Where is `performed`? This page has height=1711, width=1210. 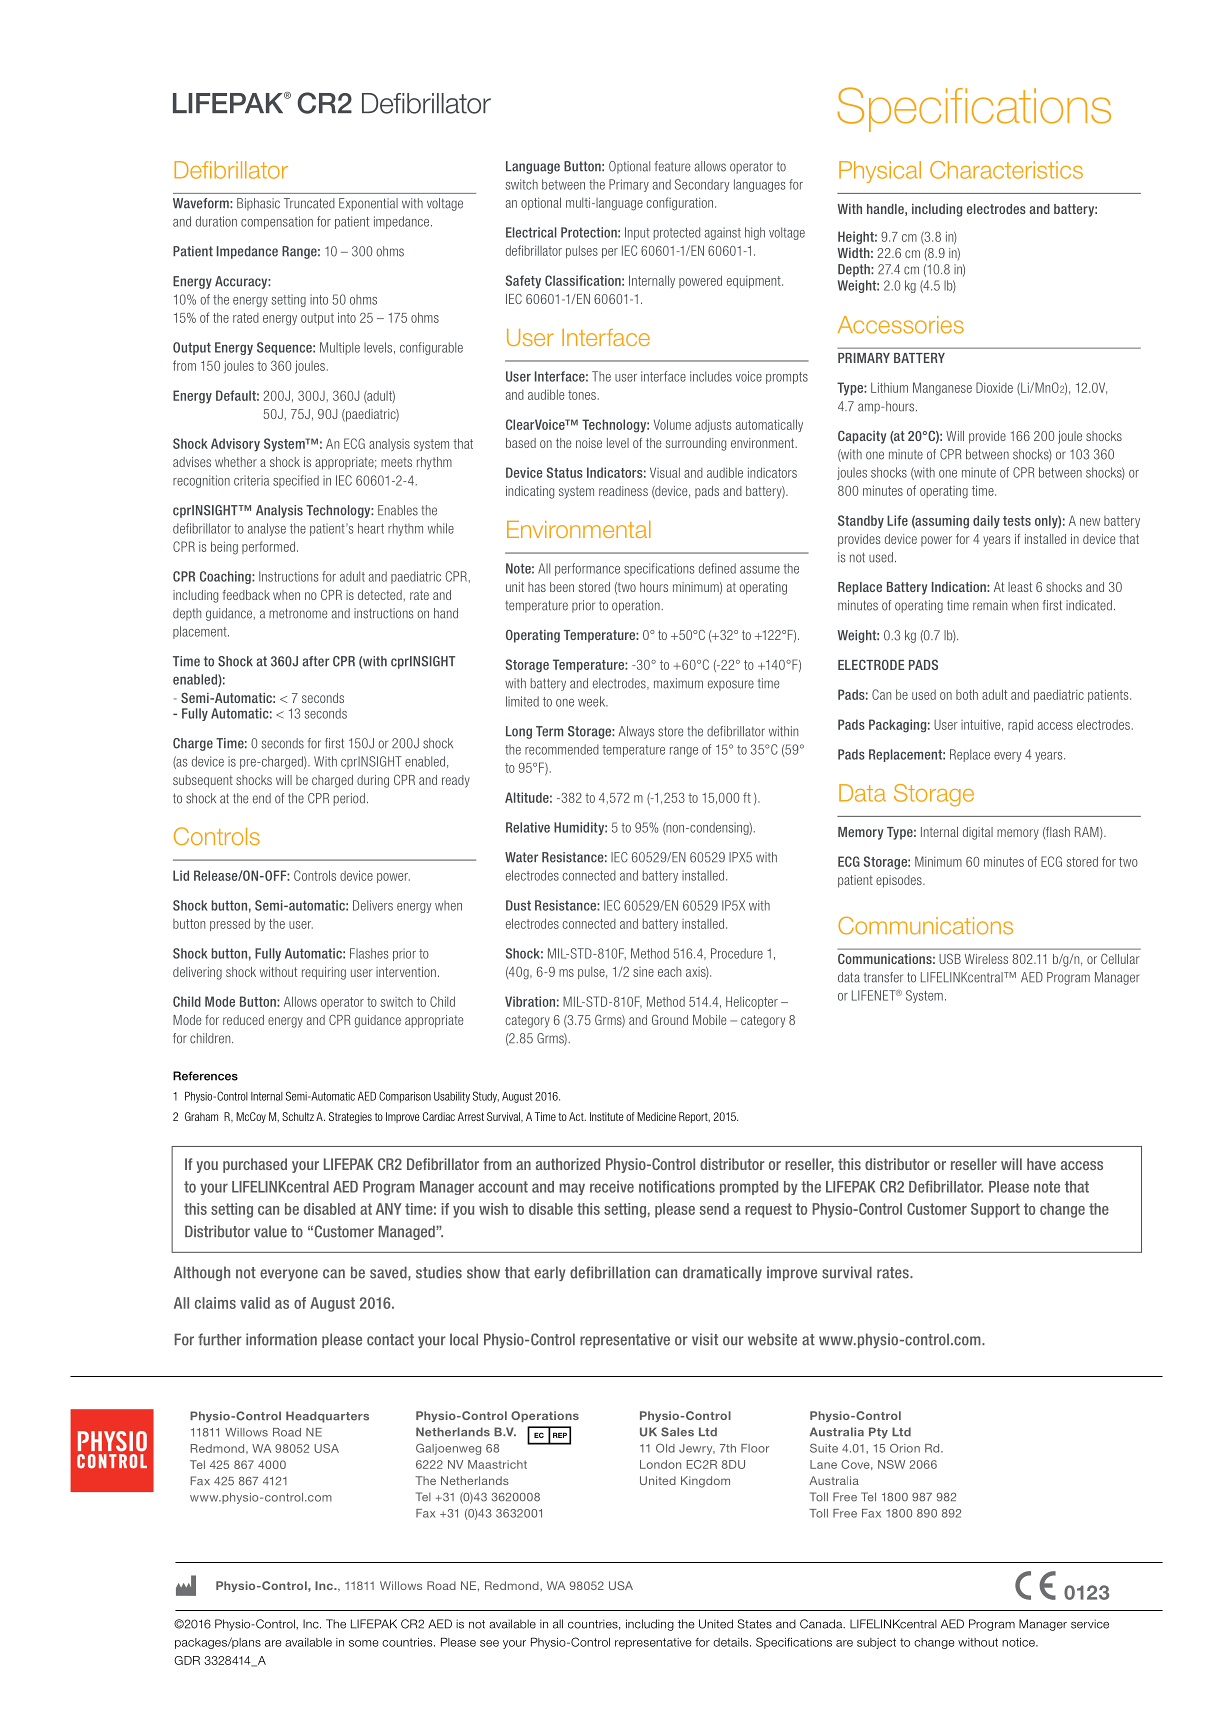
performed is located at coordinates (268, 547).
